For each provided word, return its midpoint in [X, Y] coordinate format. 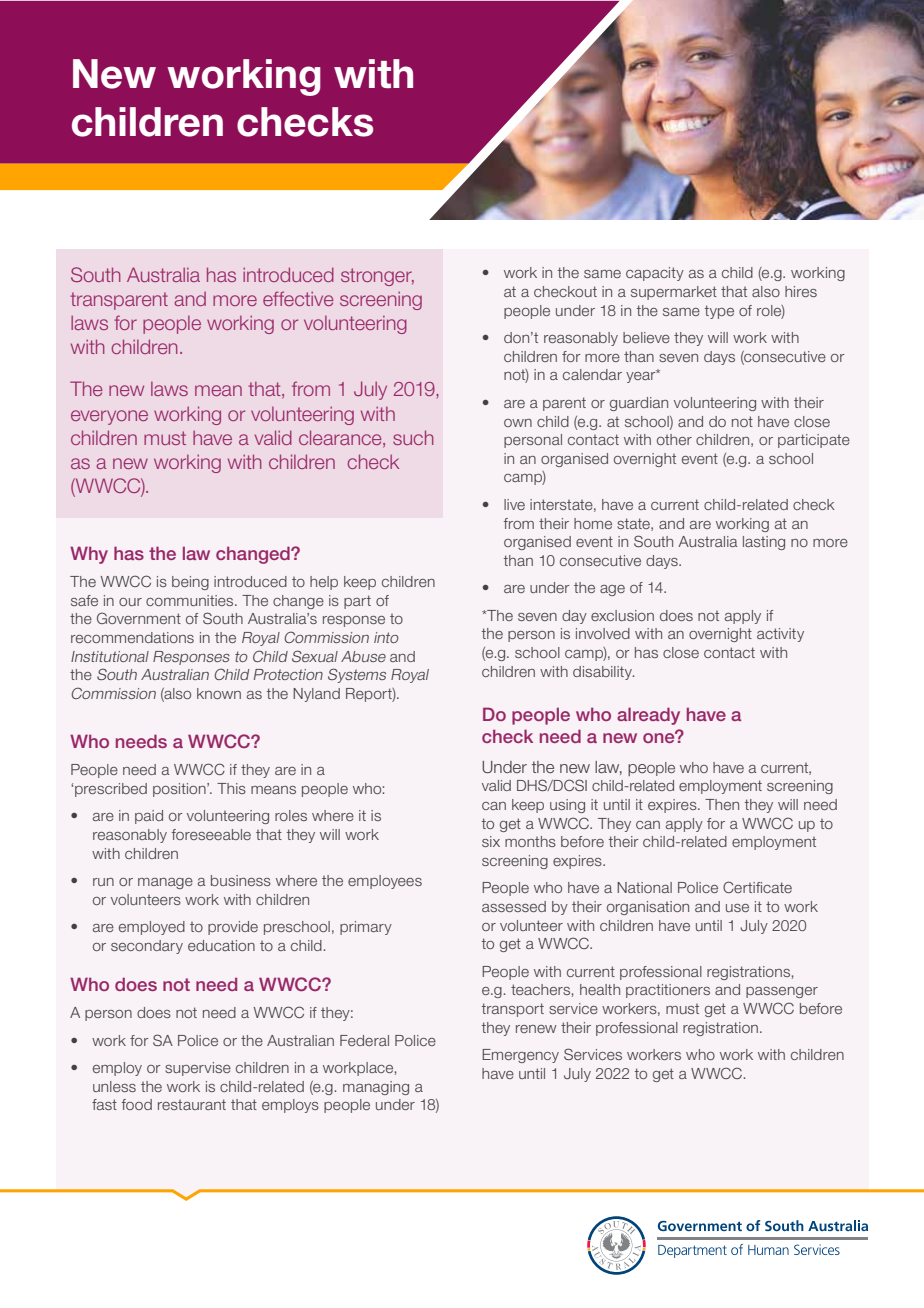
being [190, 583]
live [514, 504]
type [719, 312]
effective [298, 298]
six [491, 841]
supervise [198, 1069]
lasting [764, 543]
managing [376, 1088]
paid [149, 817]
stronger [377, 277]
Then [722, 804]
